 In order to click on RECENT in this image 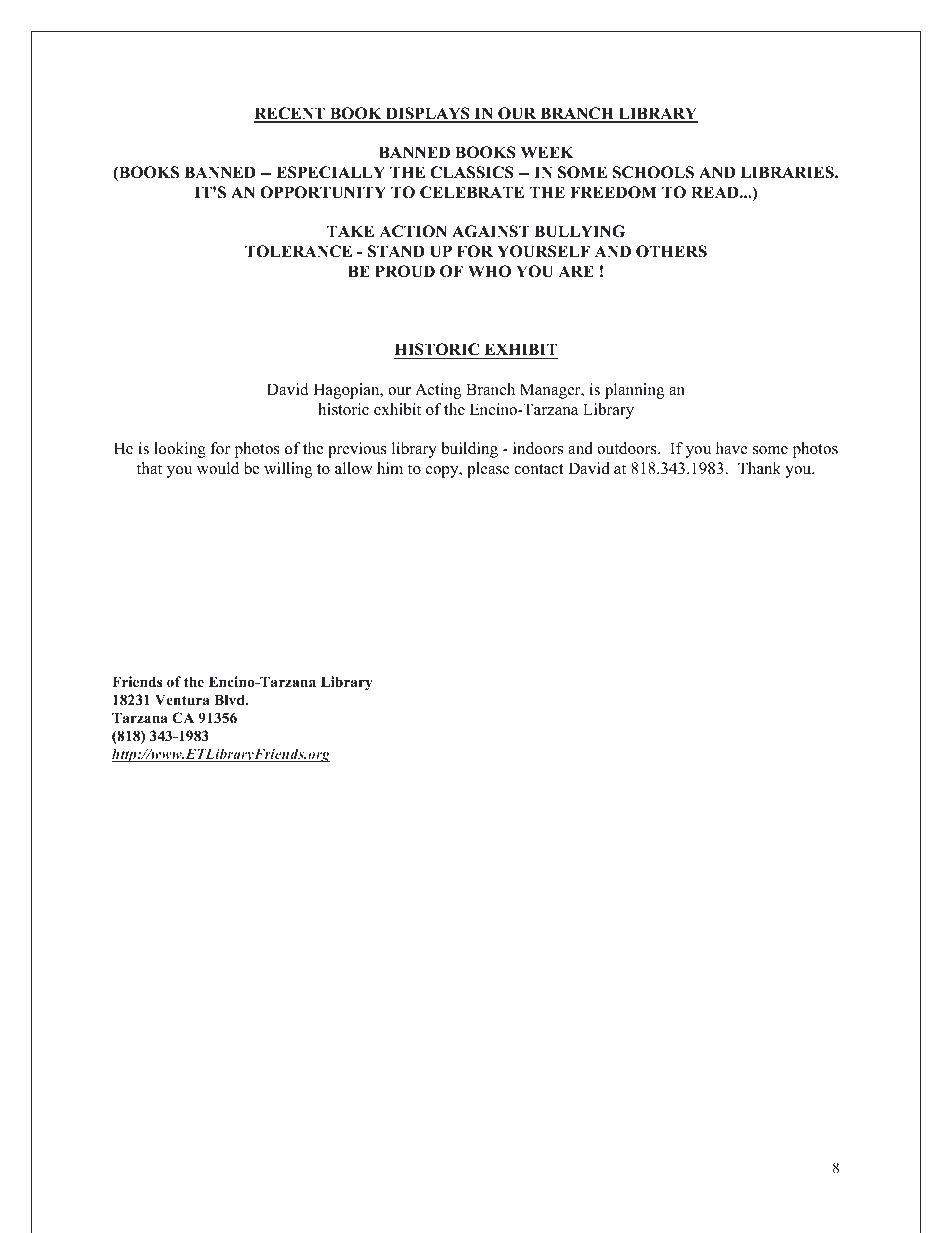, I will do `click(290, 114)`.
